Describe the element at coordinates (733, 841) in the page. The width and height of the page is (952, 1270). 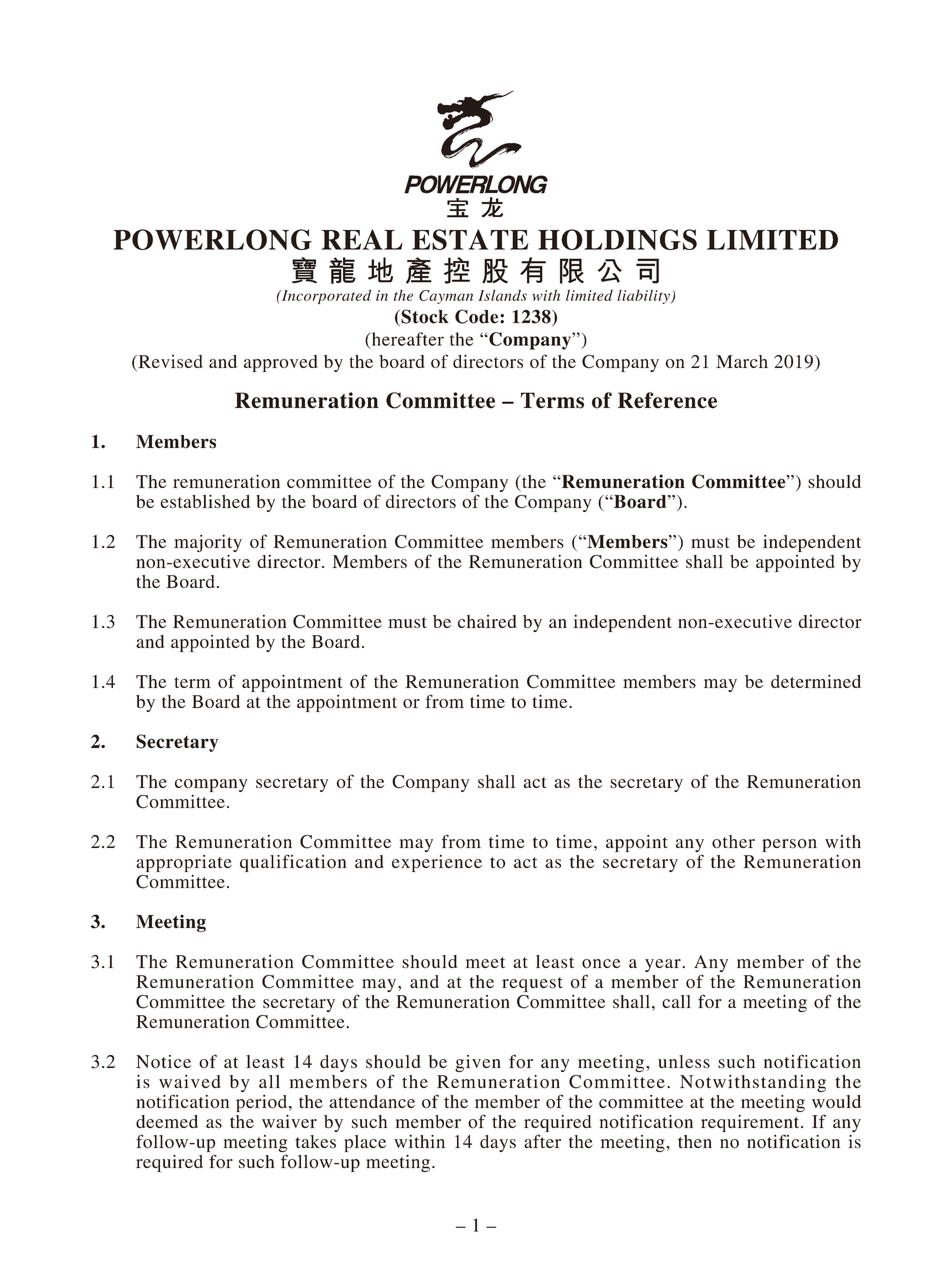
I see `other` at that location.
